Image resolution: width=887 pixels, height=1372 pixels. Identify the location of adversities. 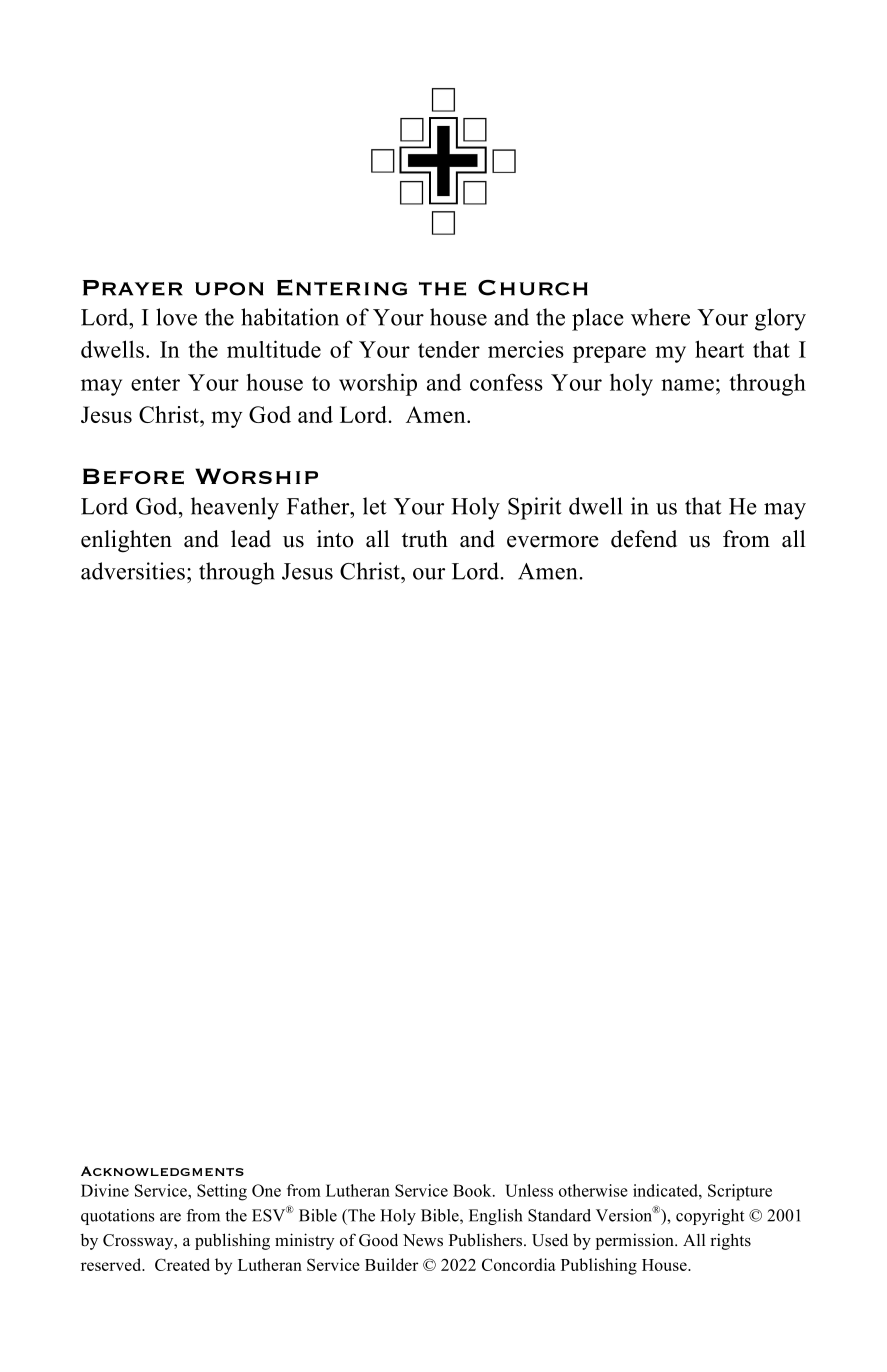
(133, 571).
